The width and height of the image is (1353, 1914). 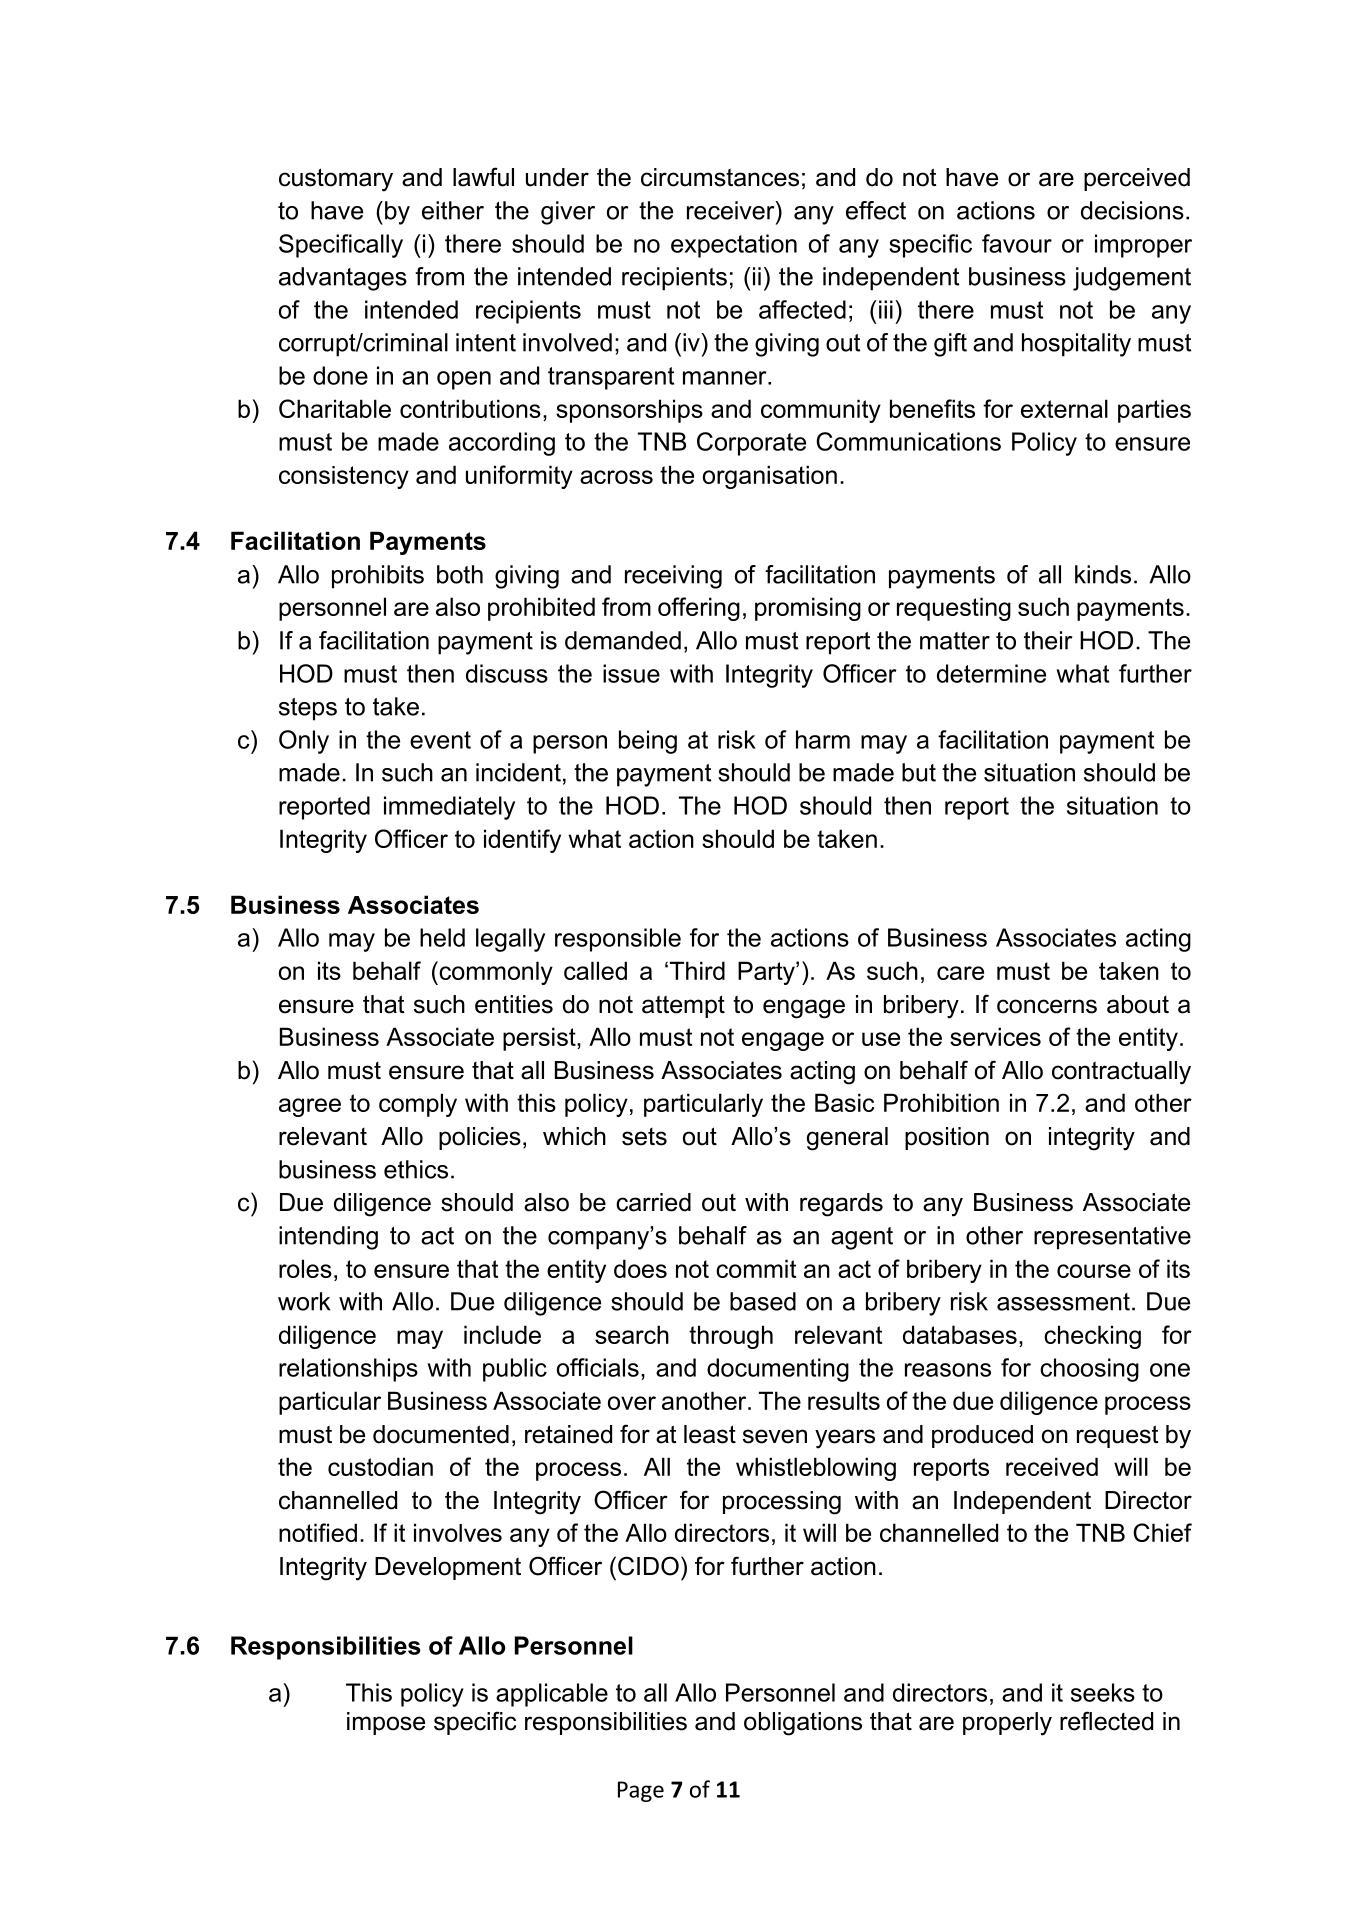 What do you see at coordinates (1094, 1271) in the image?
I see `course` at bounding box center [1094, 1271].
